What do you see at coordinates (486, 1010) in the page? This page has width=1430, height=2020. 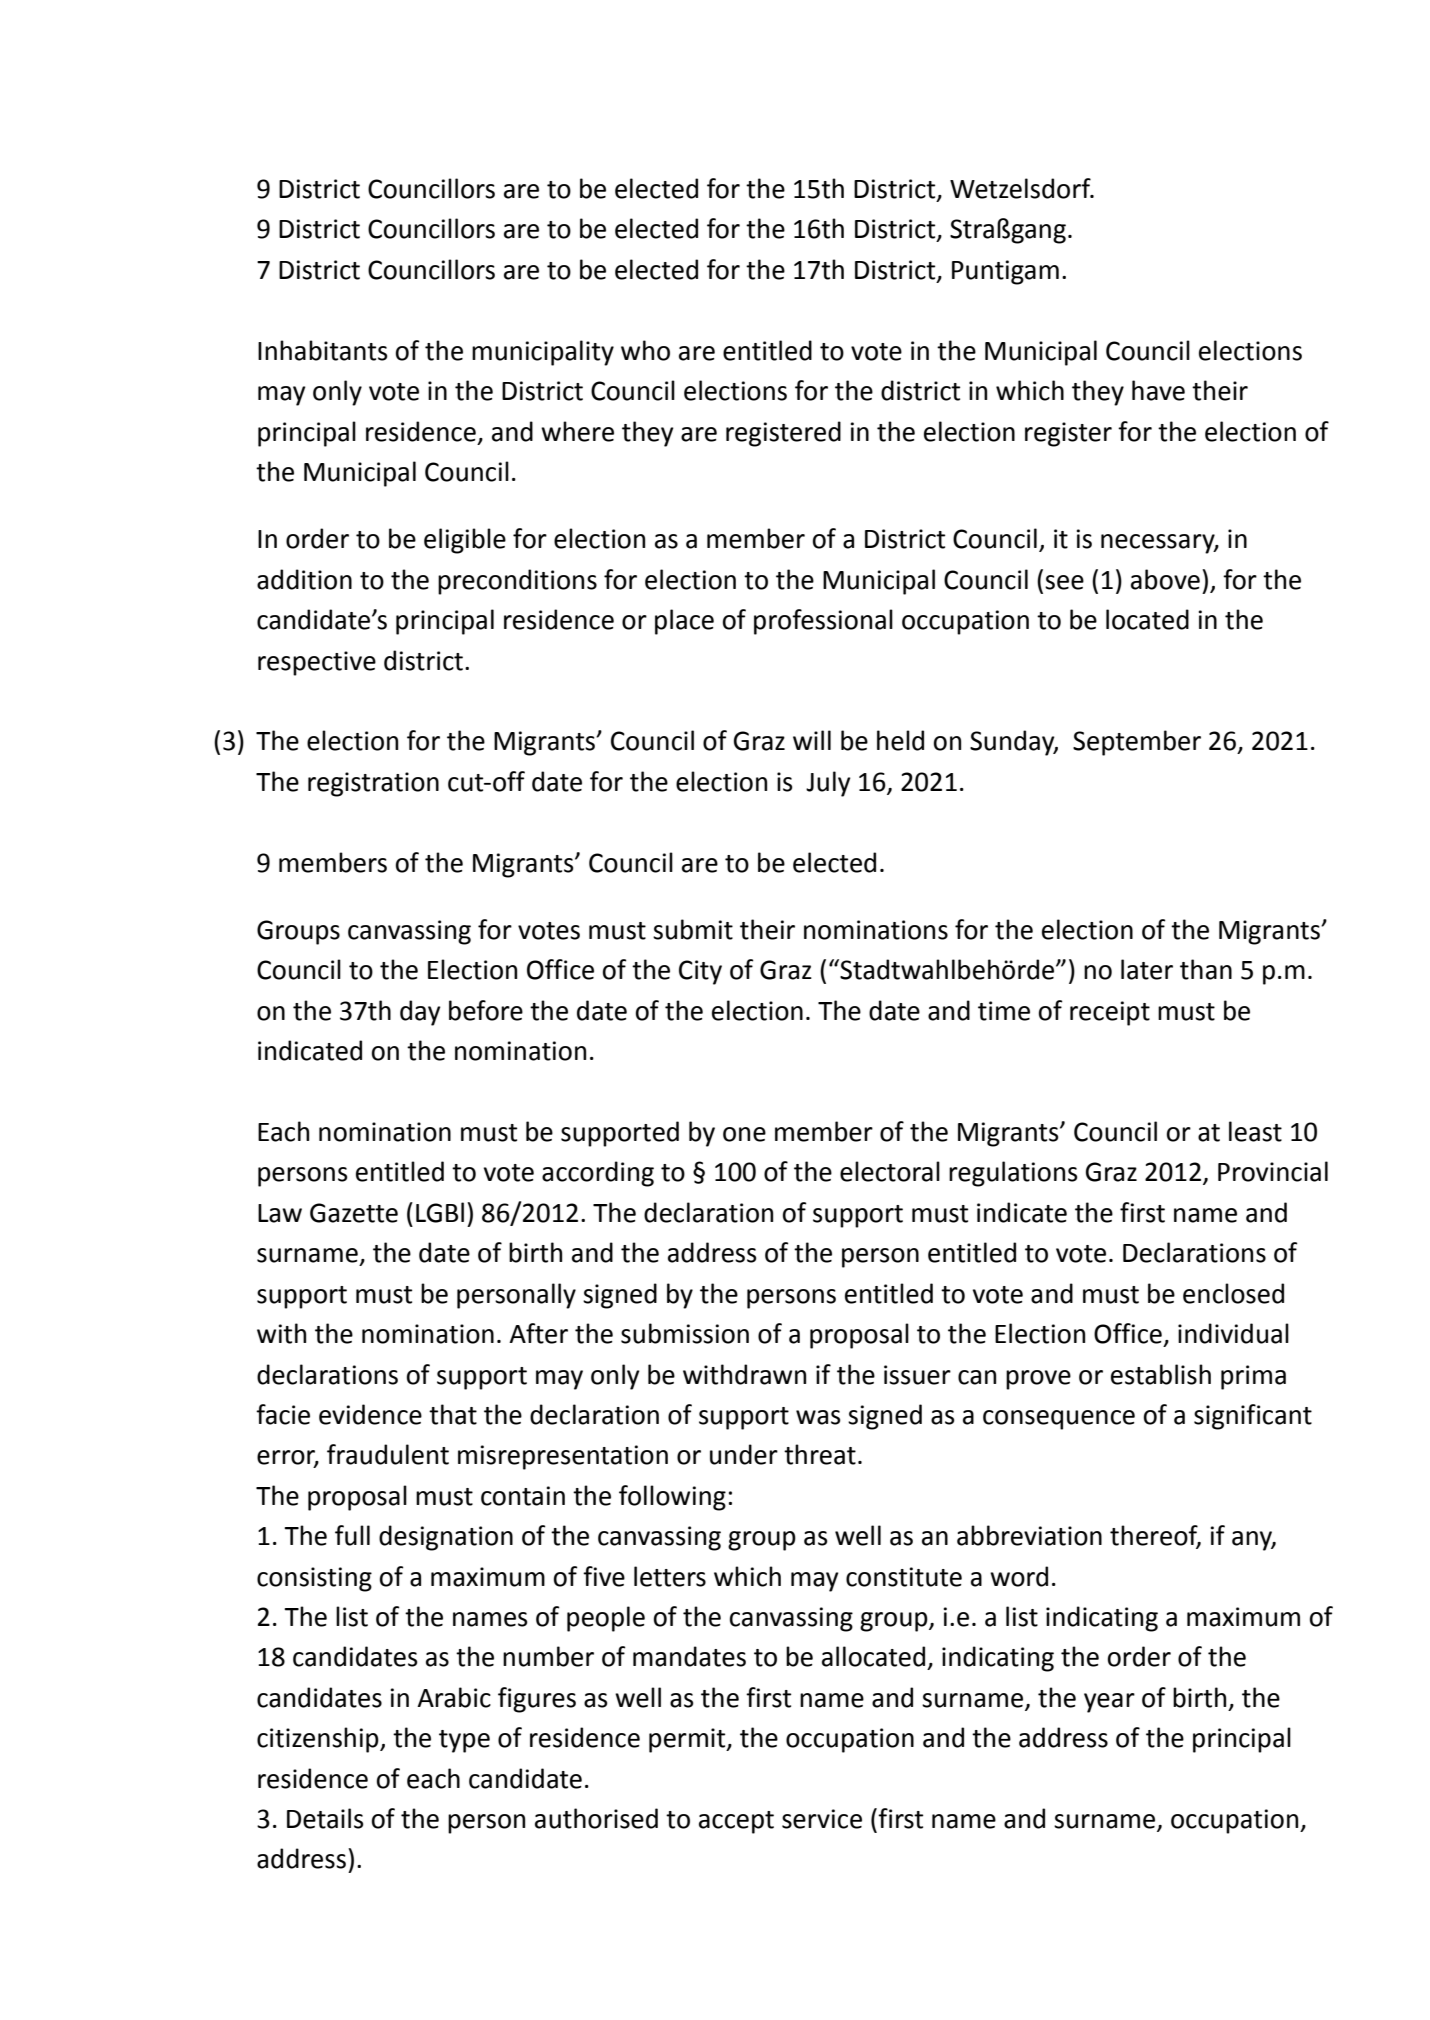 I see `before` at bounding box center [486, 1010].
